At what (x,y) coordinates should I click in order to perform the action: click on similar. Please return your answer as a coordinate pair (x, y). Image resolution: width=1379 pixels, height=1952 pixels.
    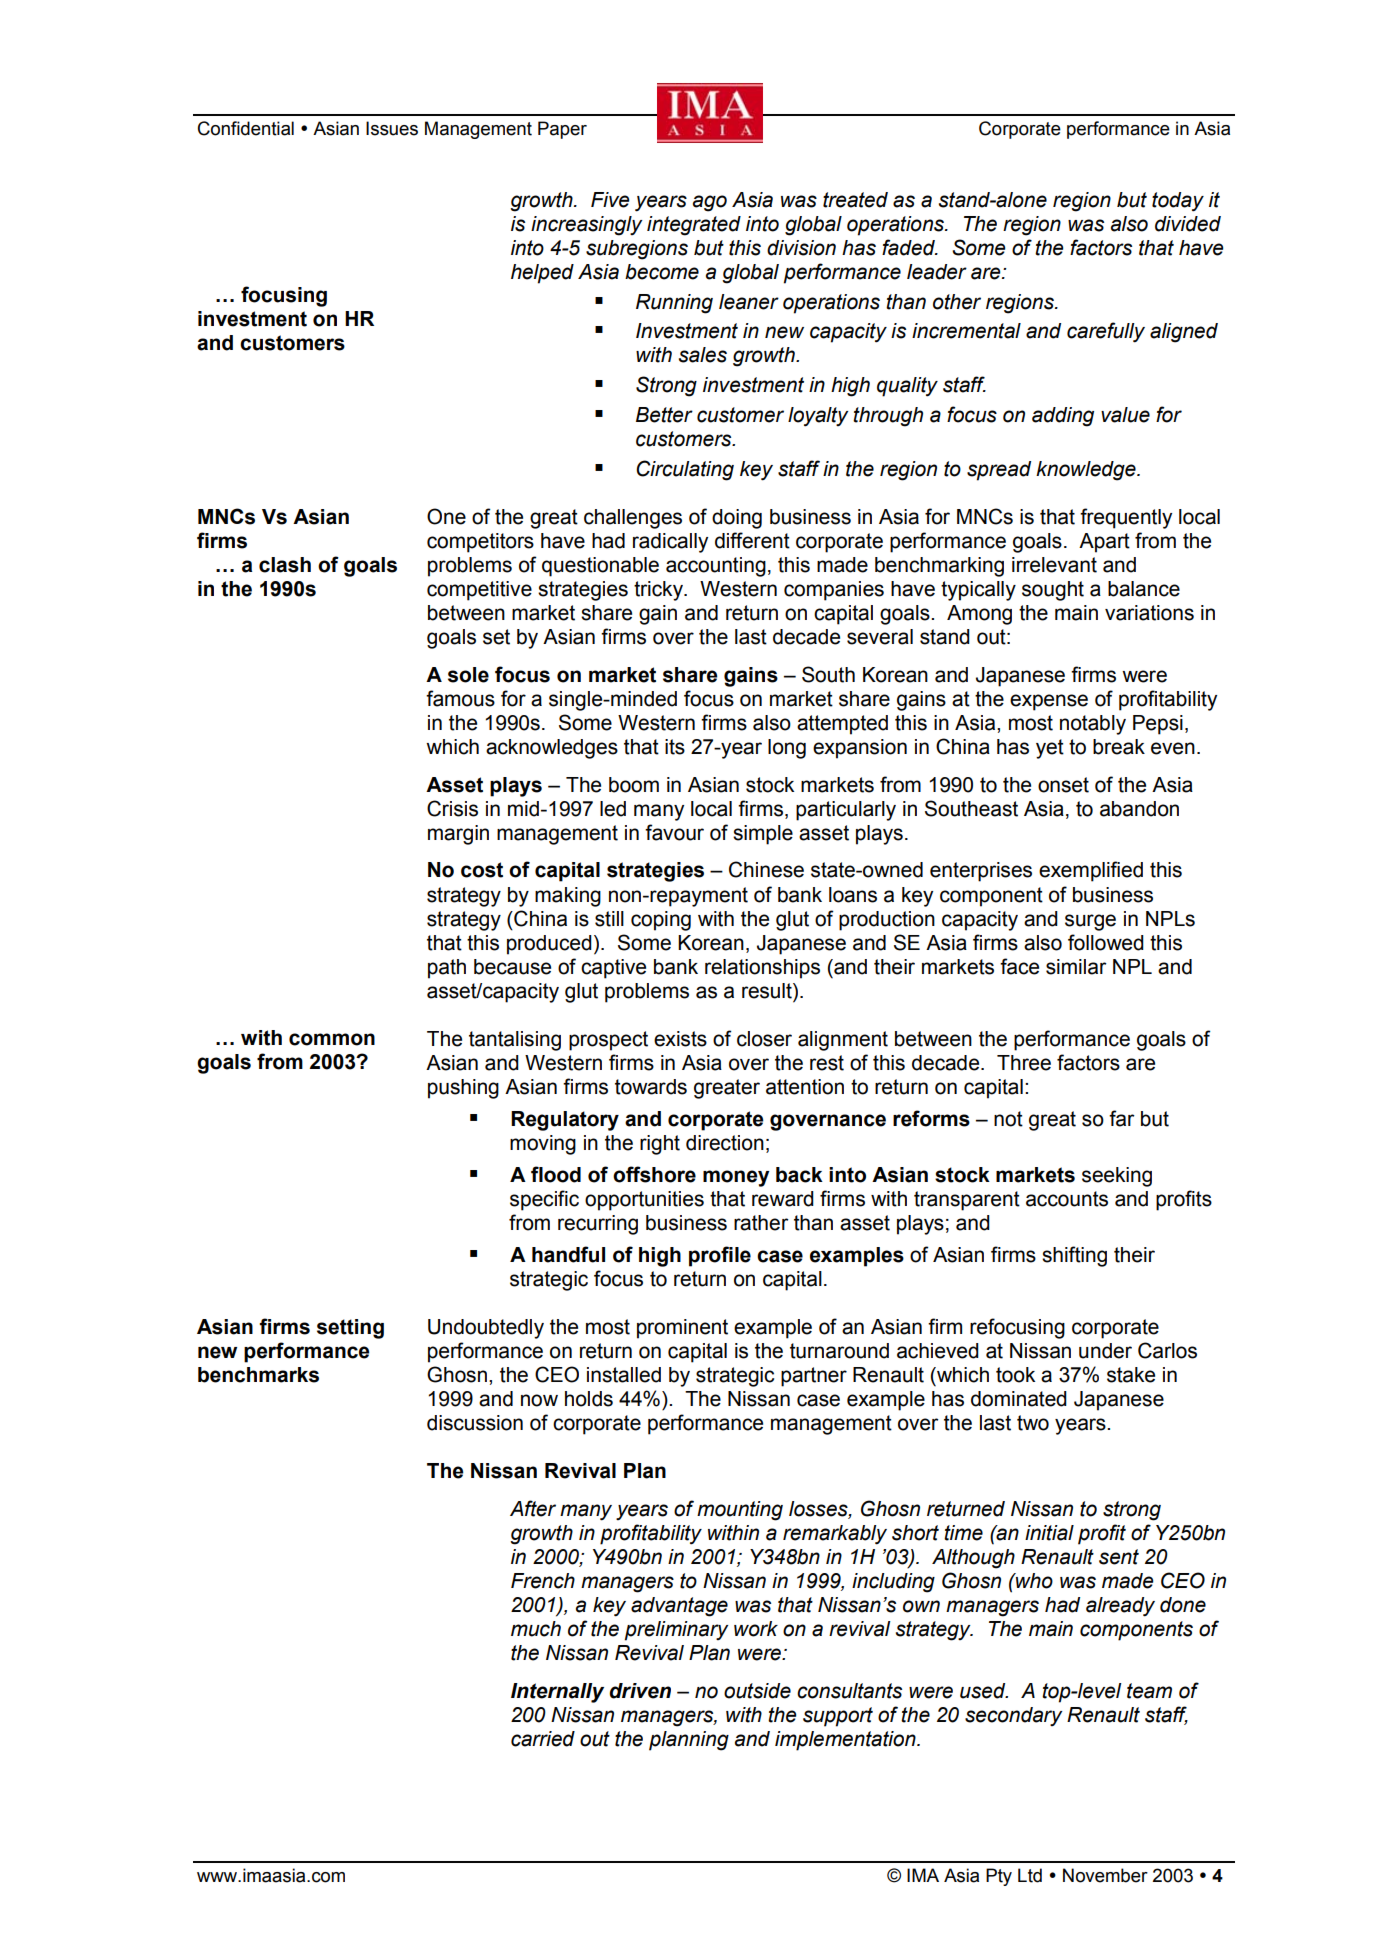
    Looking at the image, I should click on (1076, 967).
